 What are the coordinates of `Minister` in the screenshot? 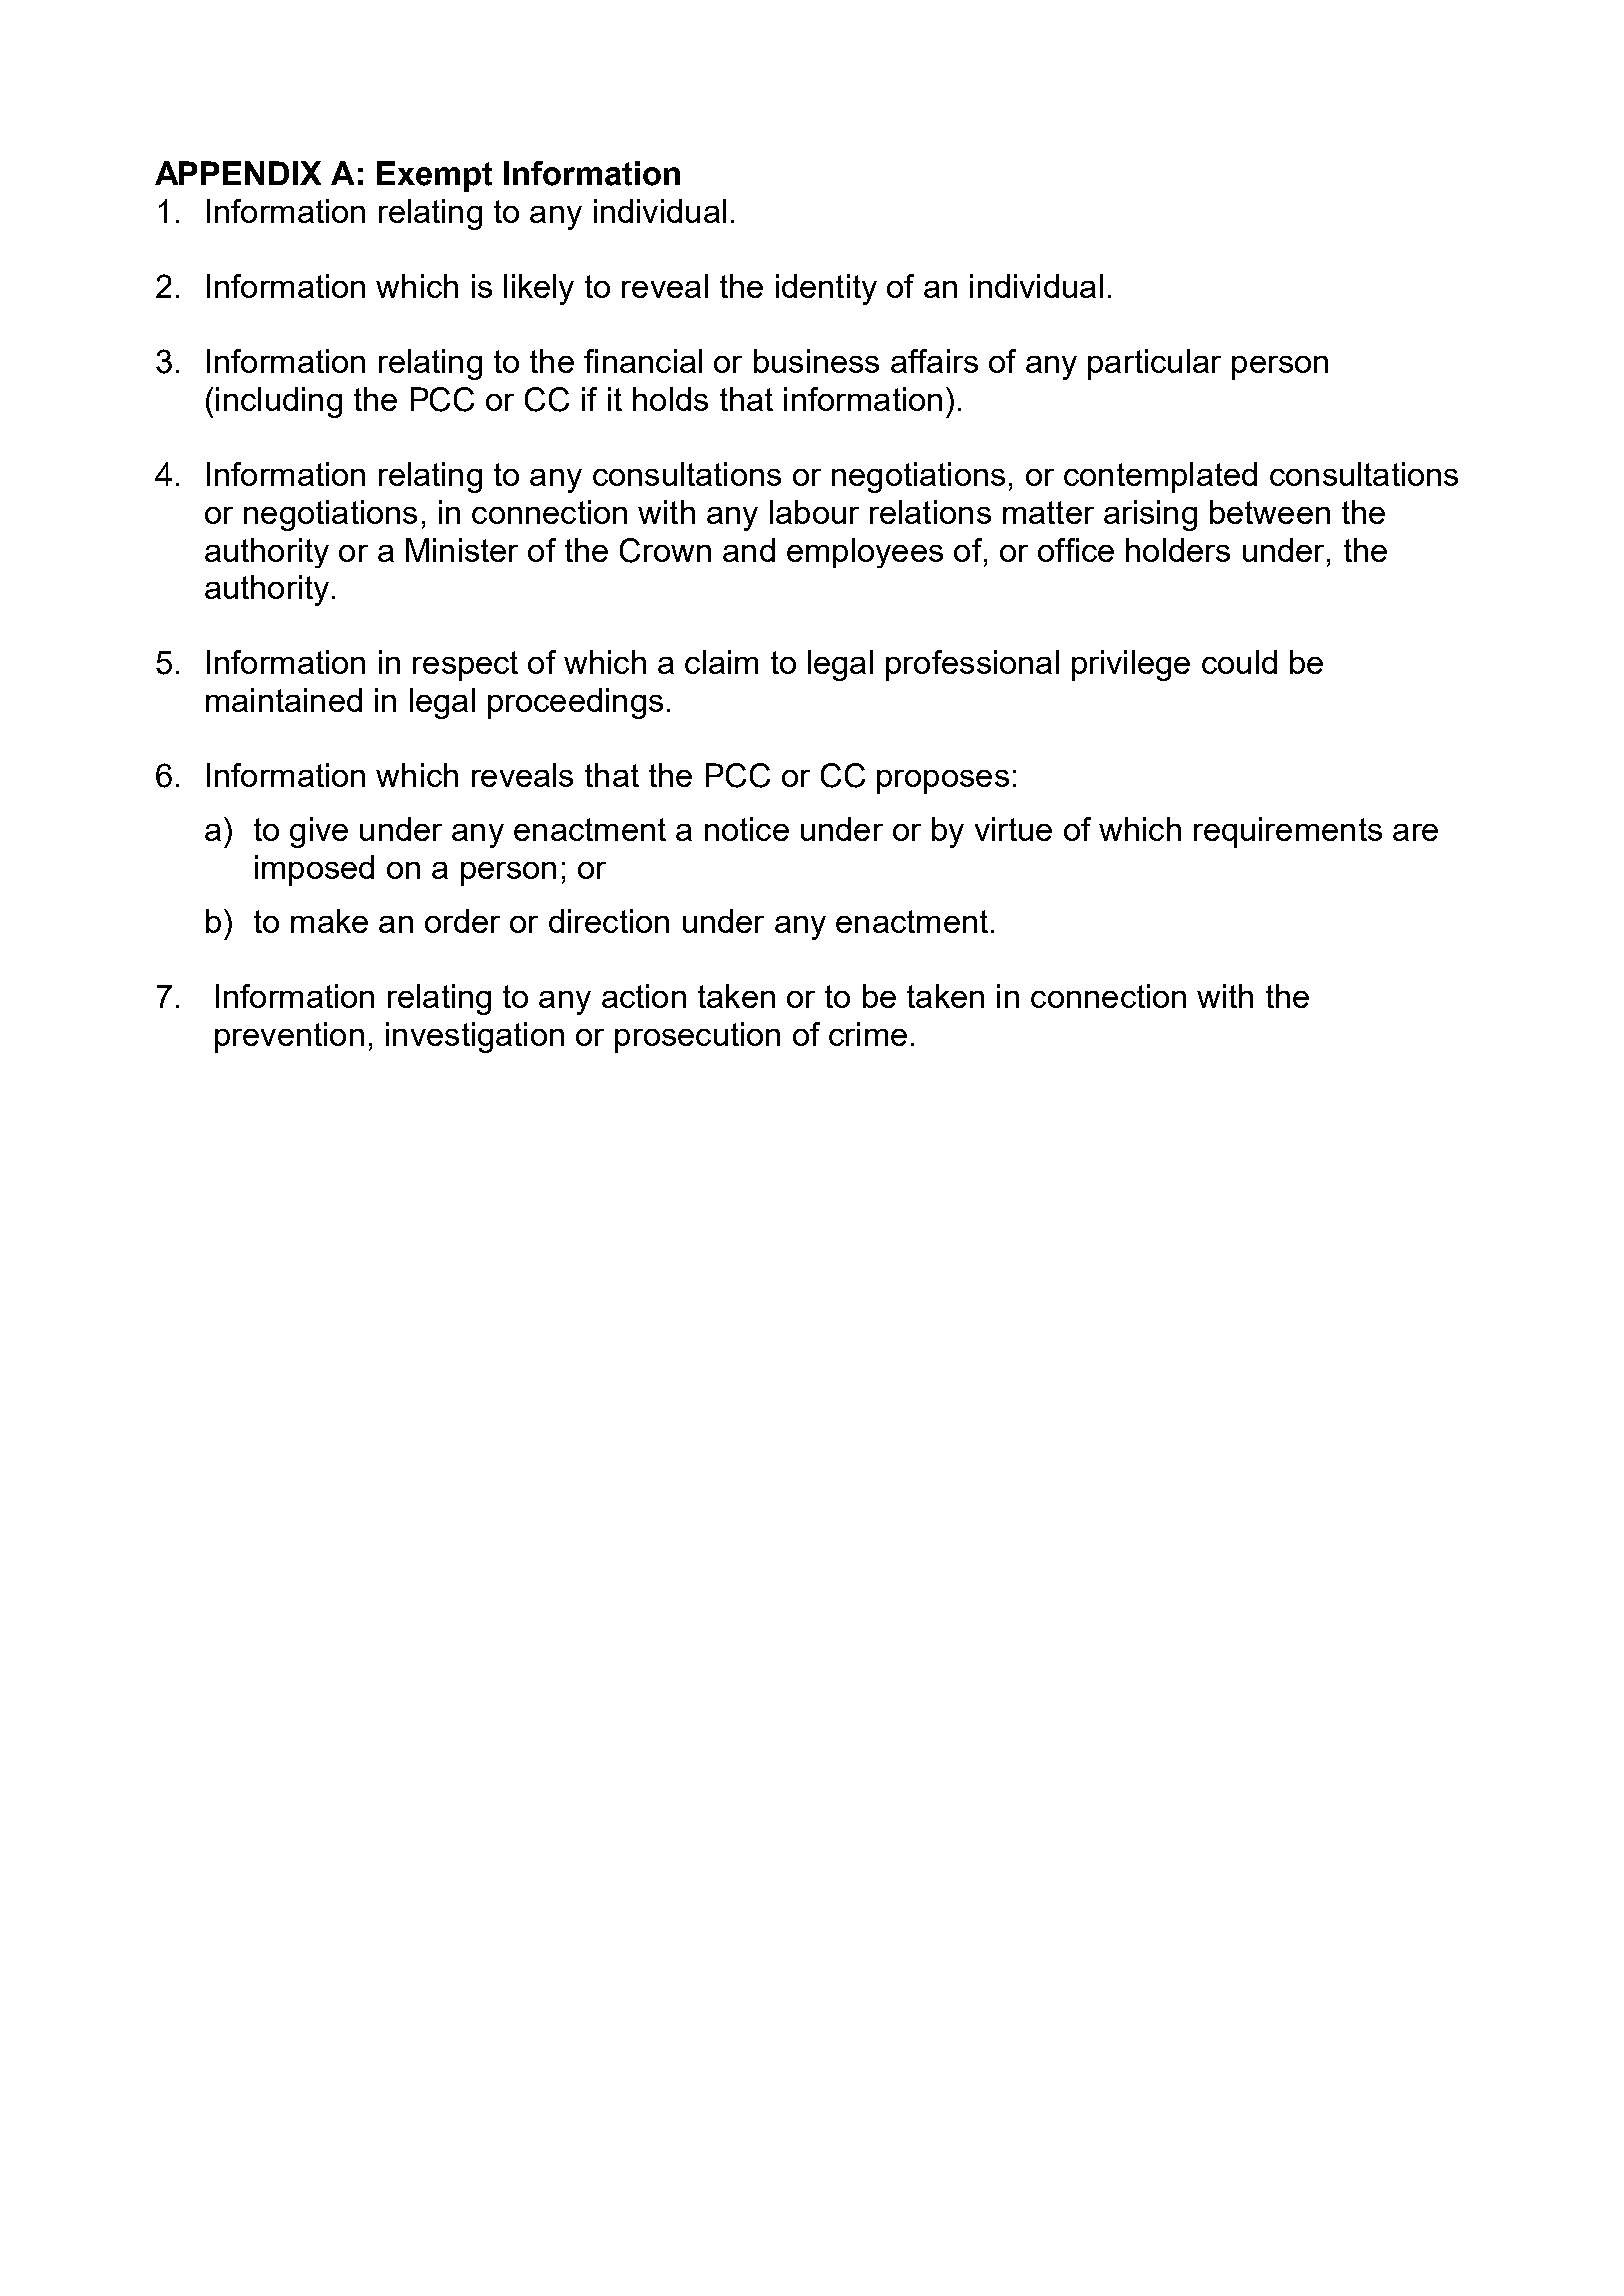 It's located at (462, 550).
